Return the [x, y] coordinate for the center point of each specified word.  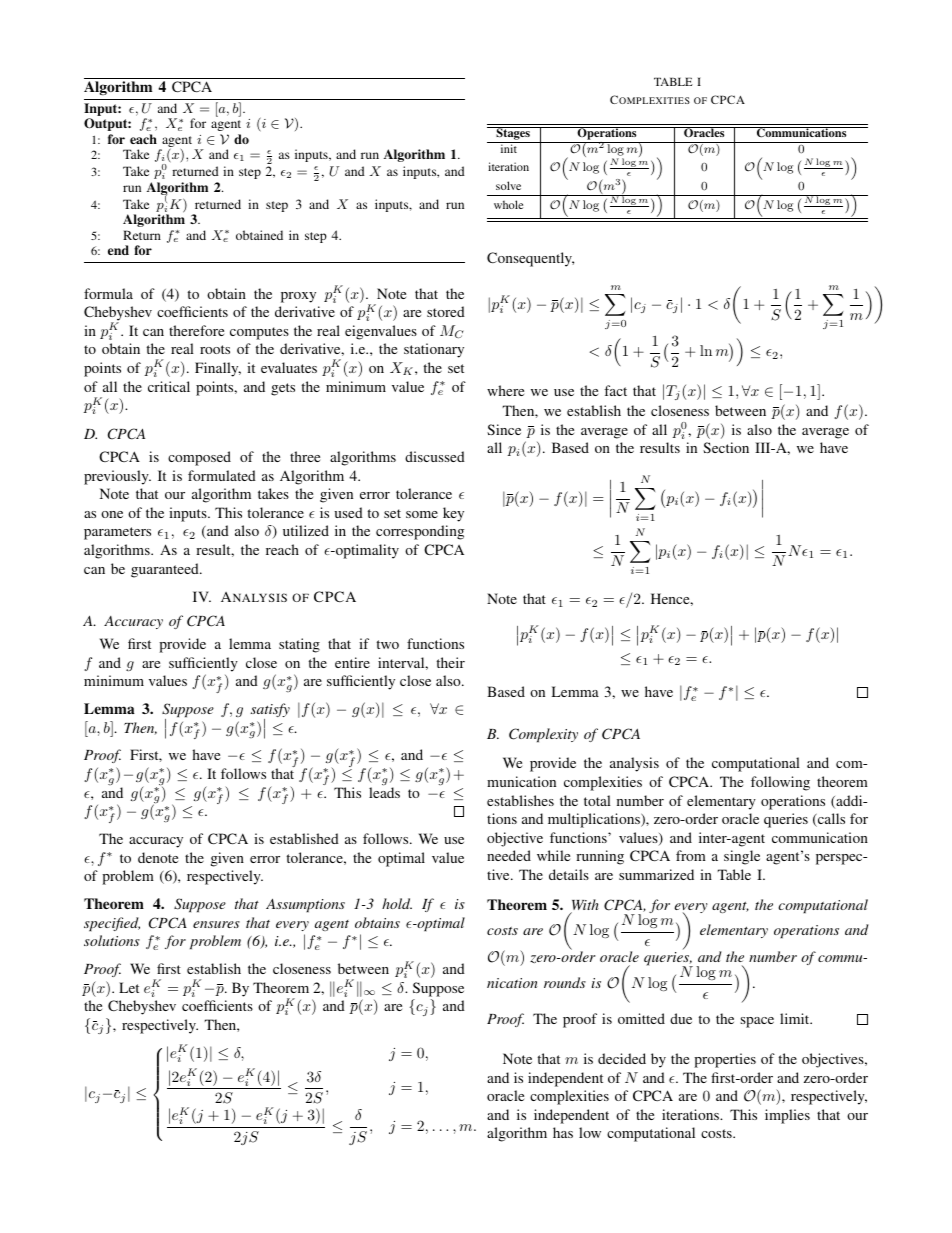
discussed [435, 456]
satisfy [270, 711]
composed [199, 458]
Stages [513, 135]
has [563, 1132]
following [780, 783]
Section [726, 447]
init [508, 147]
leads [384, 791]
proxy [298, 297]
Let [129, 987]
